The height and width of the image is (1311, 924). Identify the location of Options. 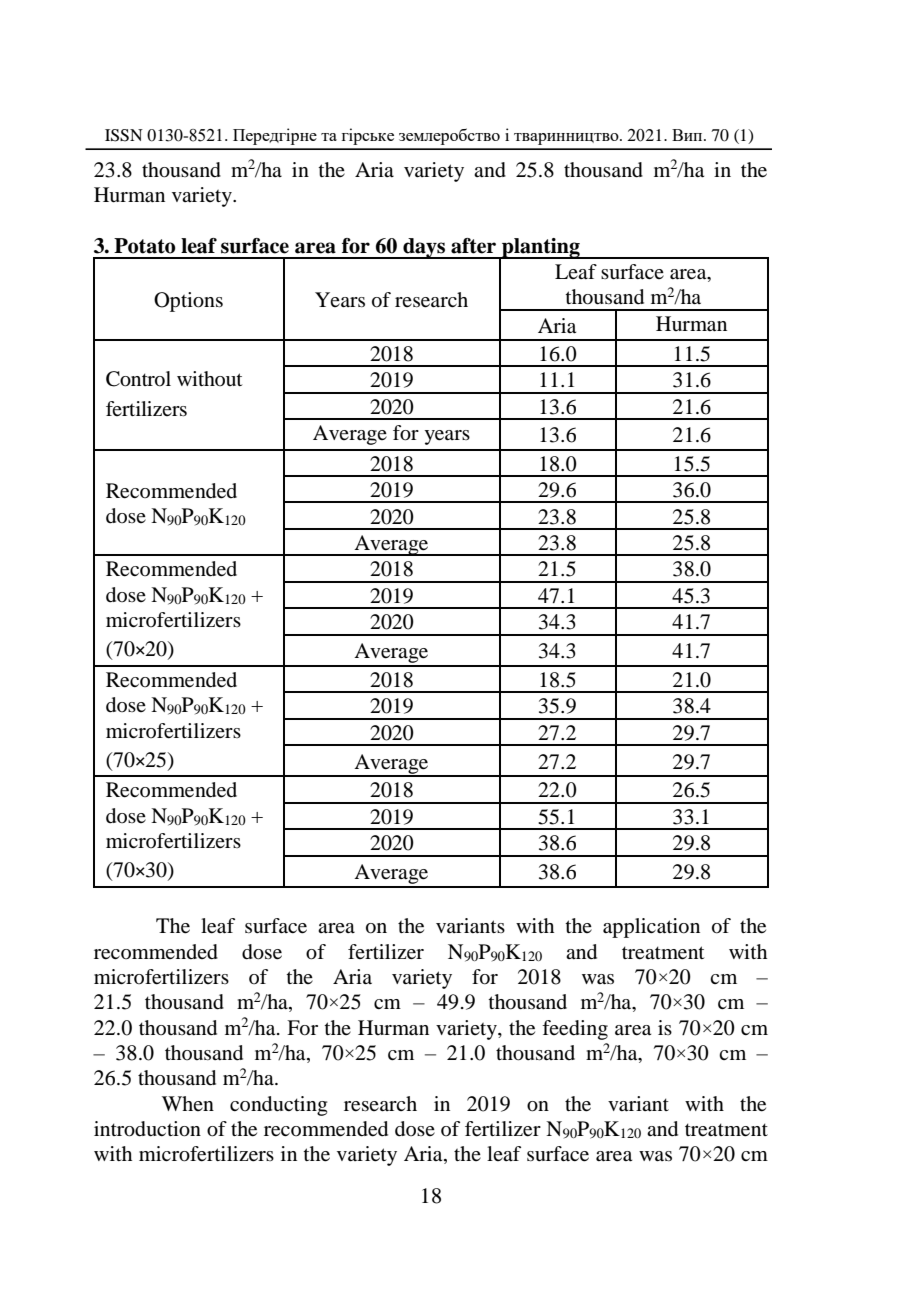
(188, 302).
